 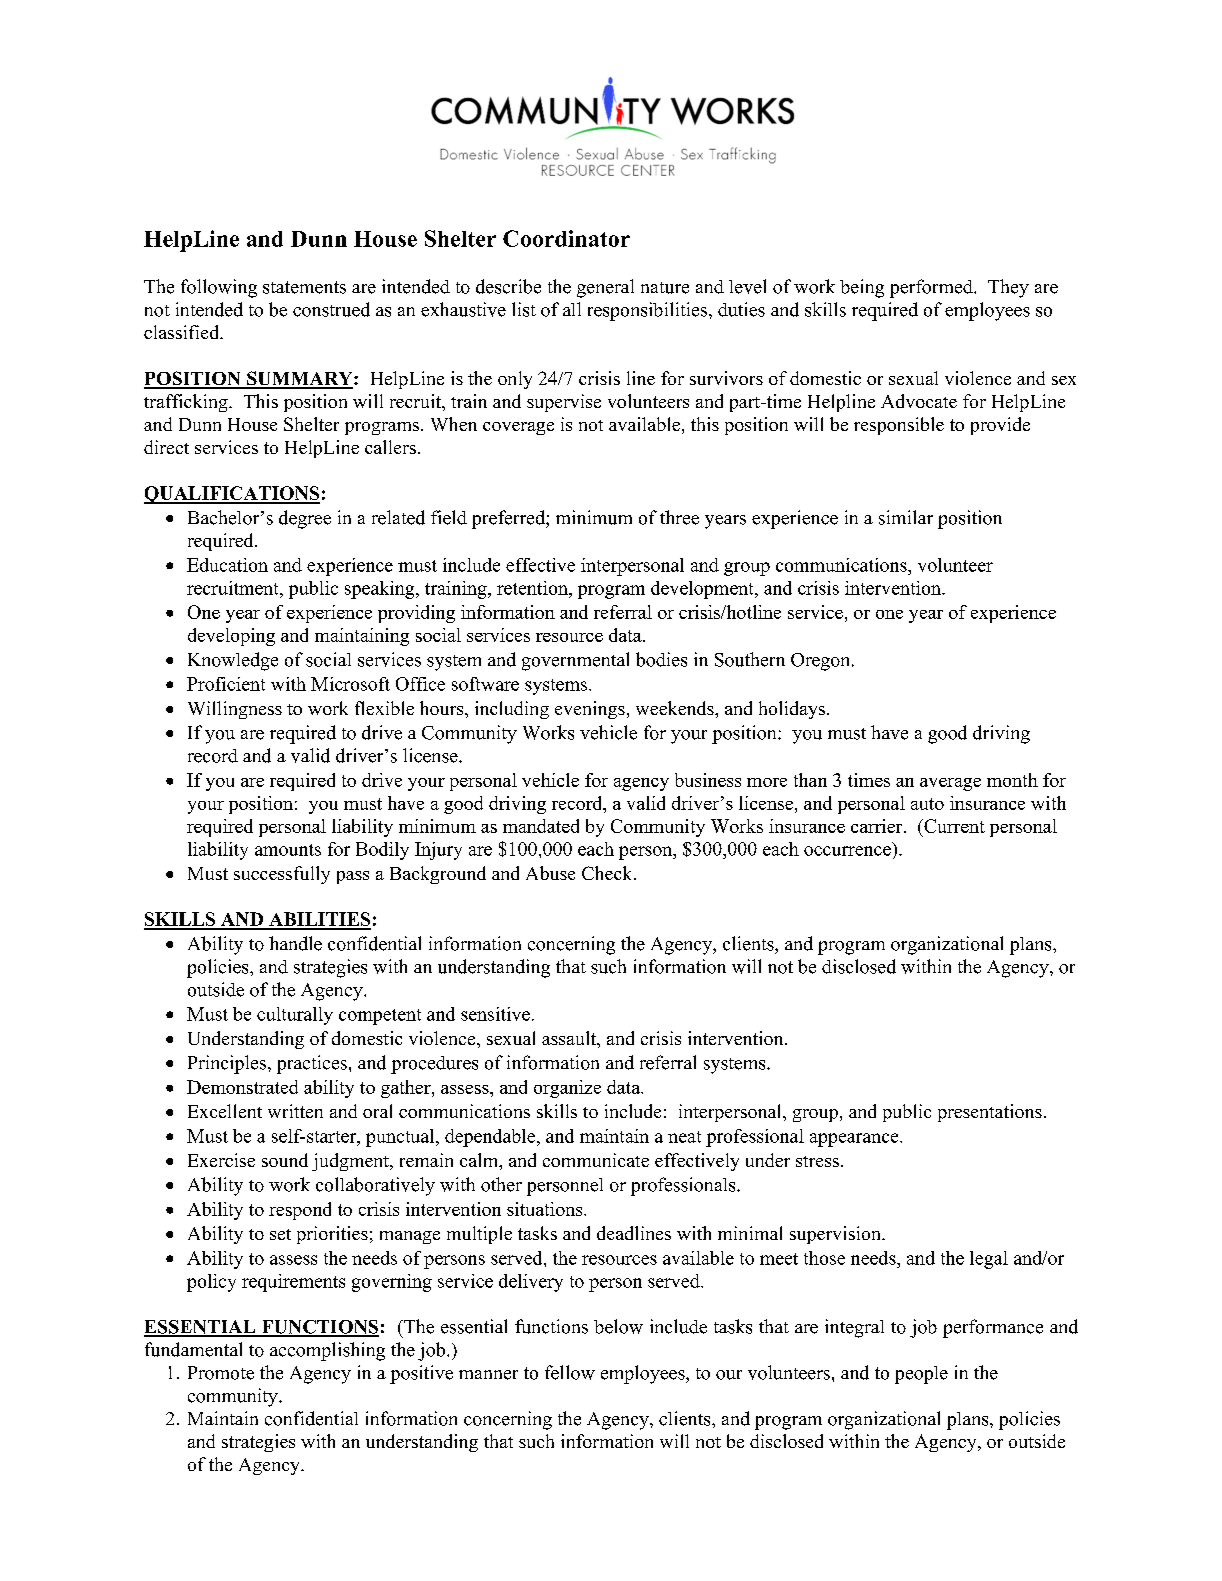 I want to click on general, so click(x=605, y=288).
